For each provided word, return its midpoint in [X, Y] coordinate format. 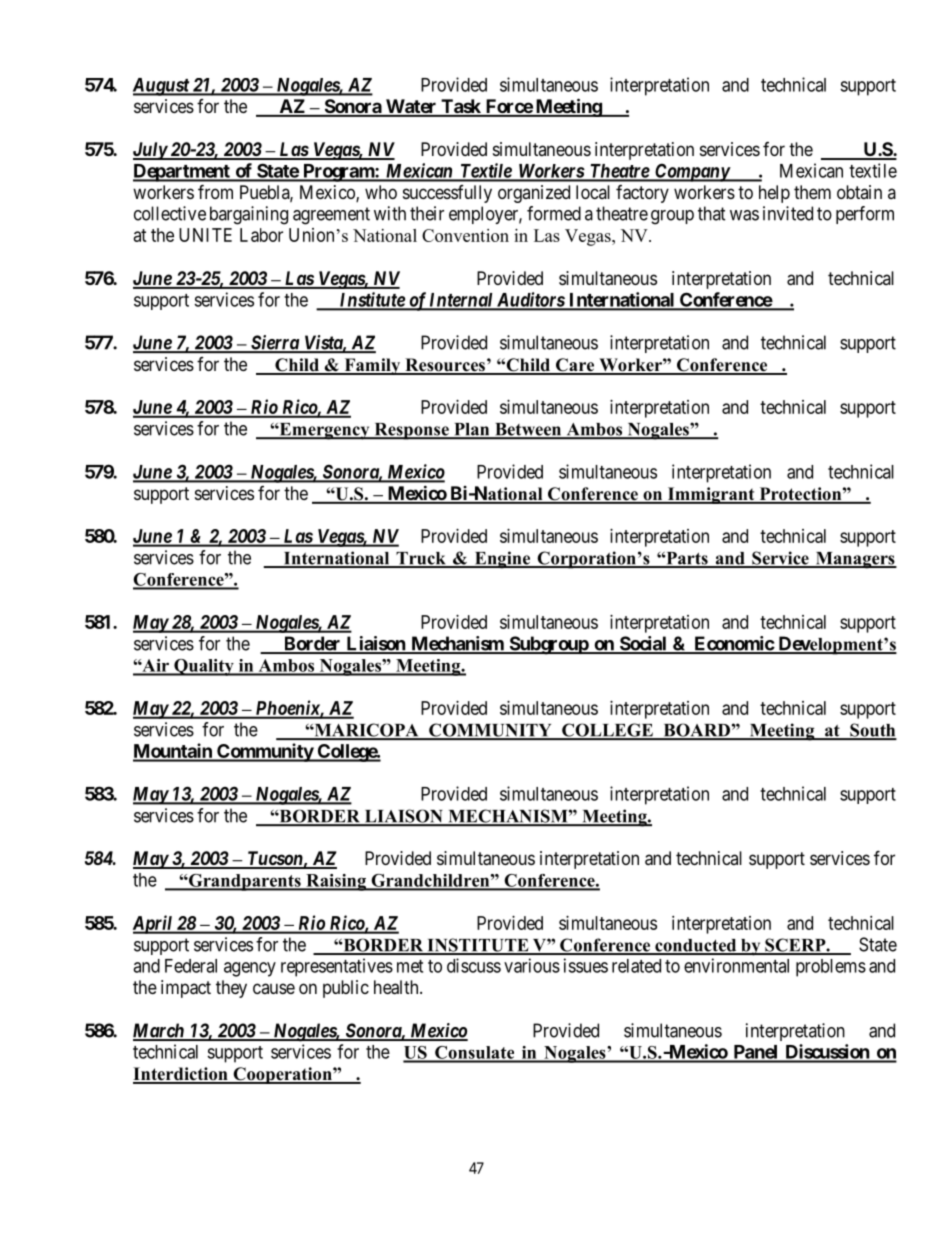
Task [461, 107]
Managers [855, 560]
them [812, 192]
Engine [502, 560]
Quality [204, 667]
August [162, 87]
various [532, 965]
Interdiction [181, 1075]
